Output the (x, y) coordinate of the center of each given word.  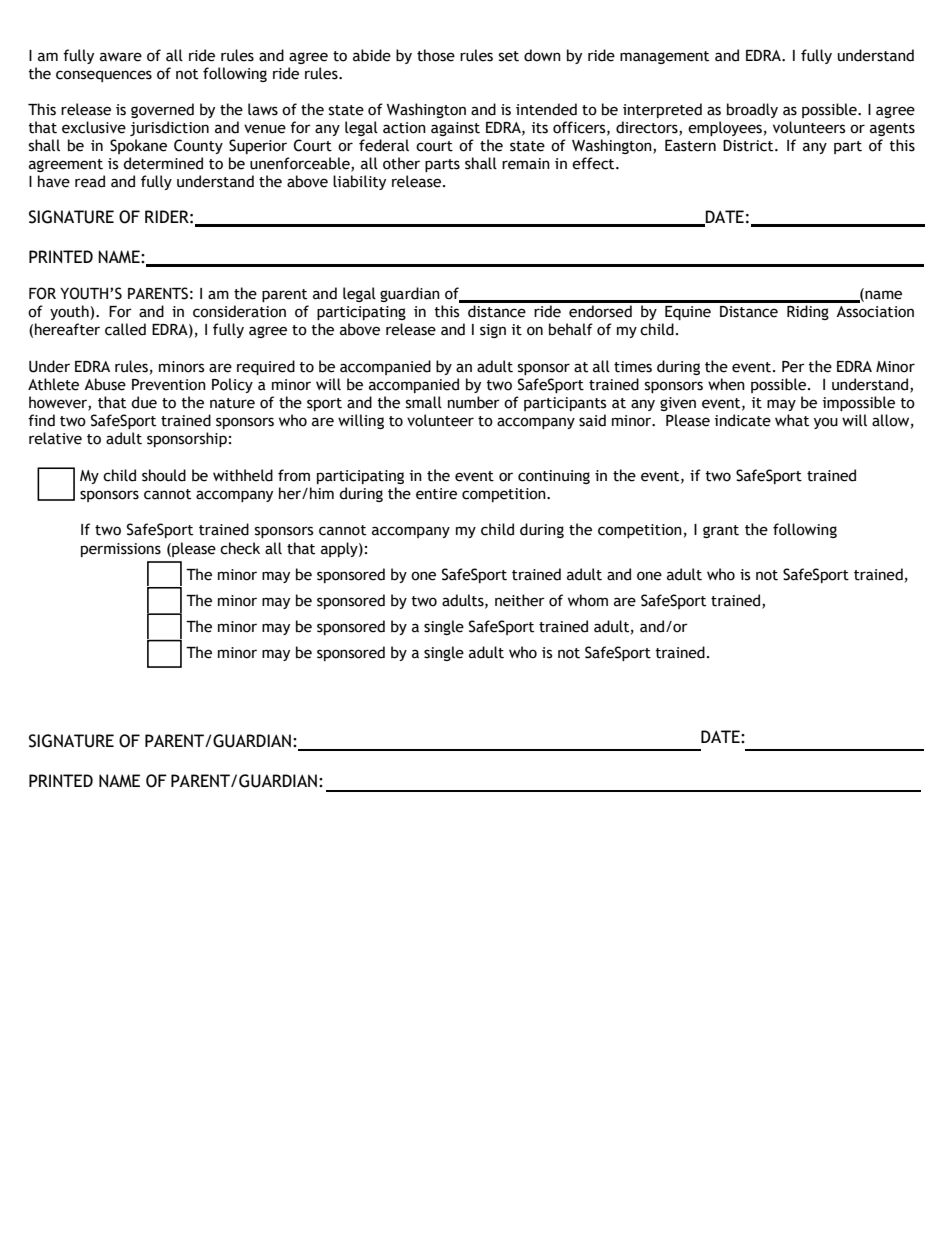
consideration (239, 311)
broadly (752, 110)
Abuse (105, 384)
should (164, 475)
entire (436, 494)
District (749, 146)
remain (526, 164)
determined (163, 163)
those (436, 55)
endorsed (600, 311)
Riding (808, 312)
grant (721, 531)
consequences (104, 76)
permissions (121, 550)
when (726, 384)
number (474, 402)
